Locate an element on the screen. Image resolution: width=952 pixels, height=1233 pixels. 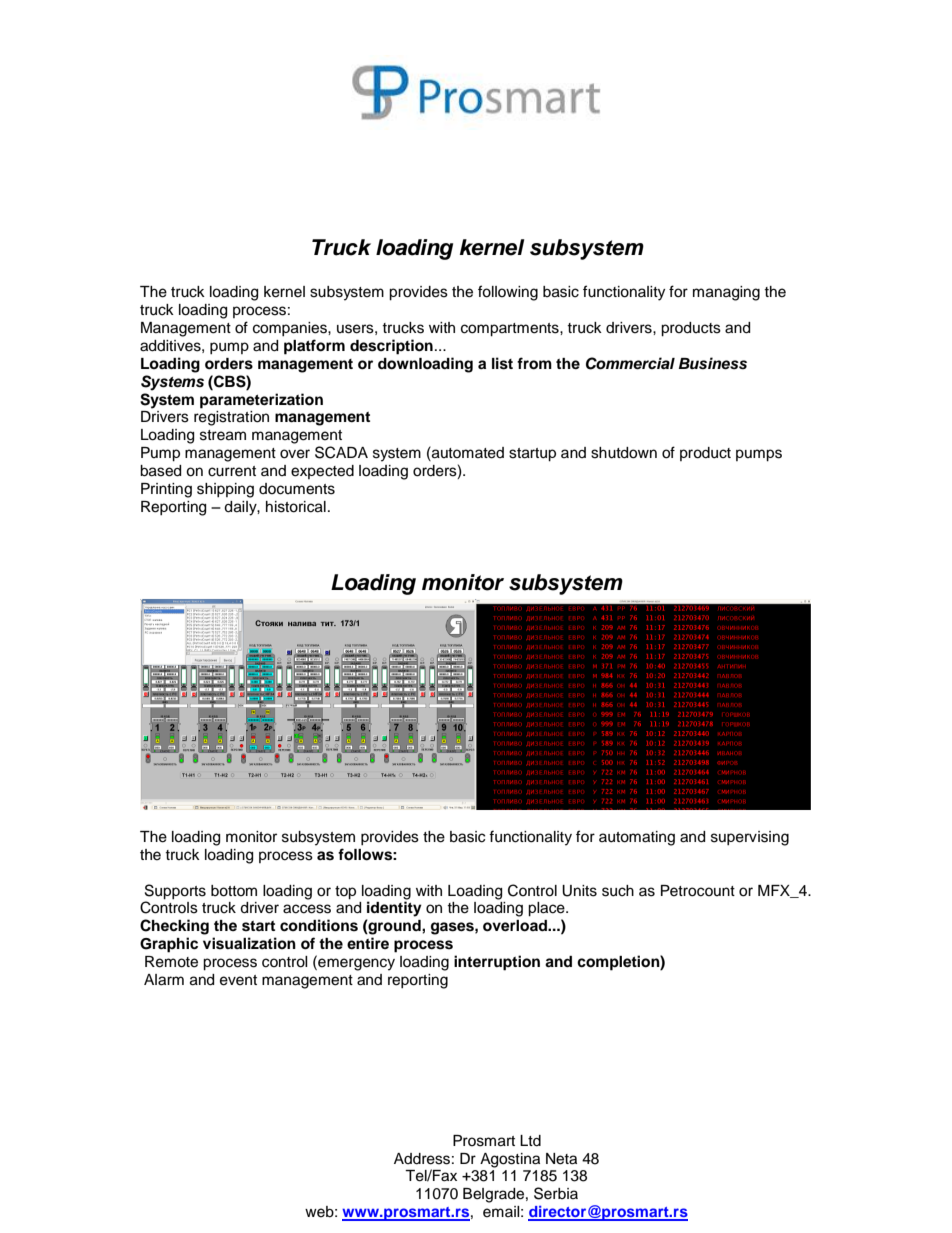
automating is located at coordinates (637, 838).
